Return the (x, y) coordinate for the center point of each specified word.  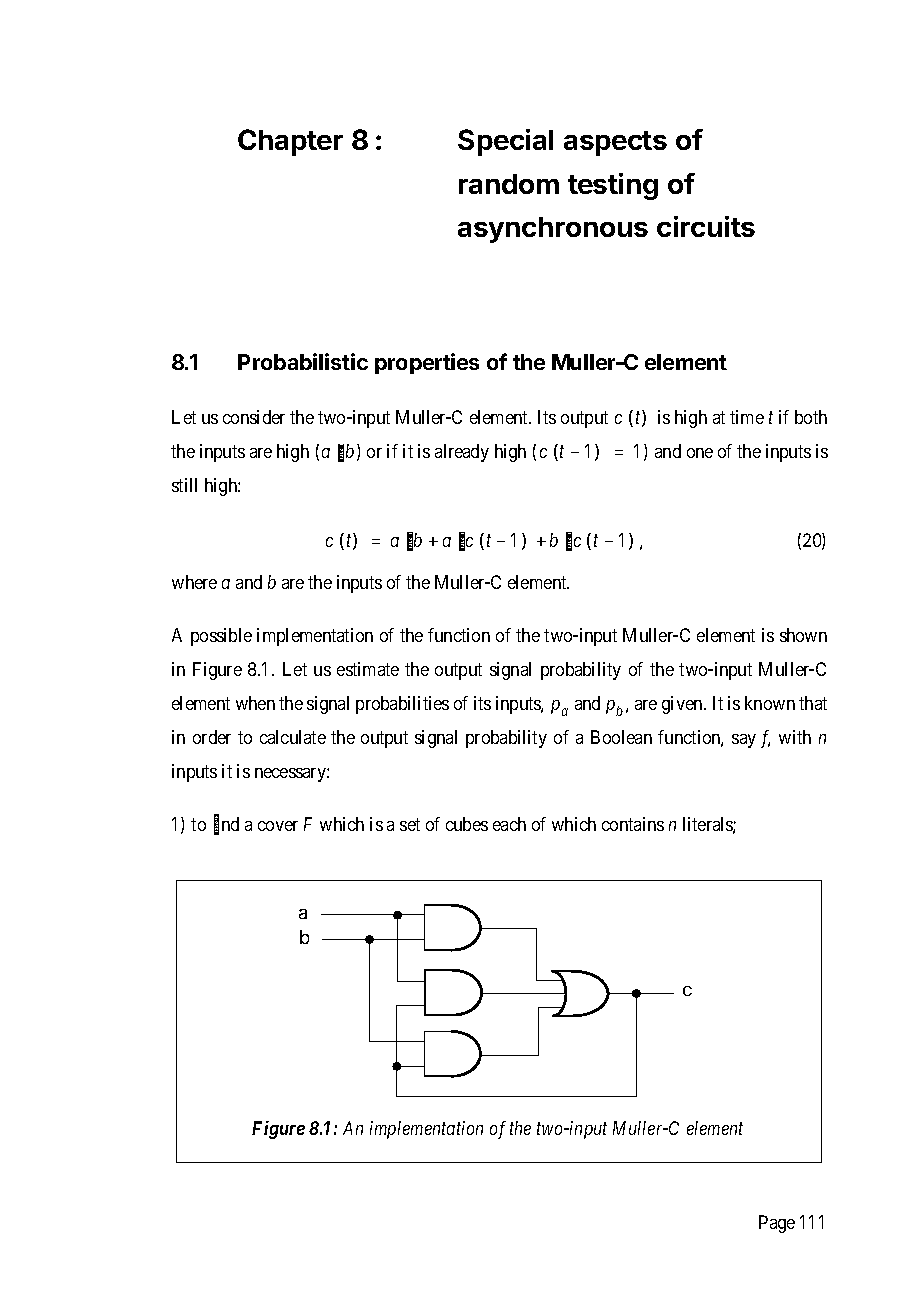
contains (633, 824)
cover (278, 826)
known (770, 703)
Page (777, 1224)
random (509, 184)
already (462, 453)
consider (254, 417)
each (509, 824)
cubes (467, 824)
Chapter (290, 142)
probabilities (402, 705)
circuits (706, 226)
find (226, 825)
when (255, 703)
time (747, 417)
